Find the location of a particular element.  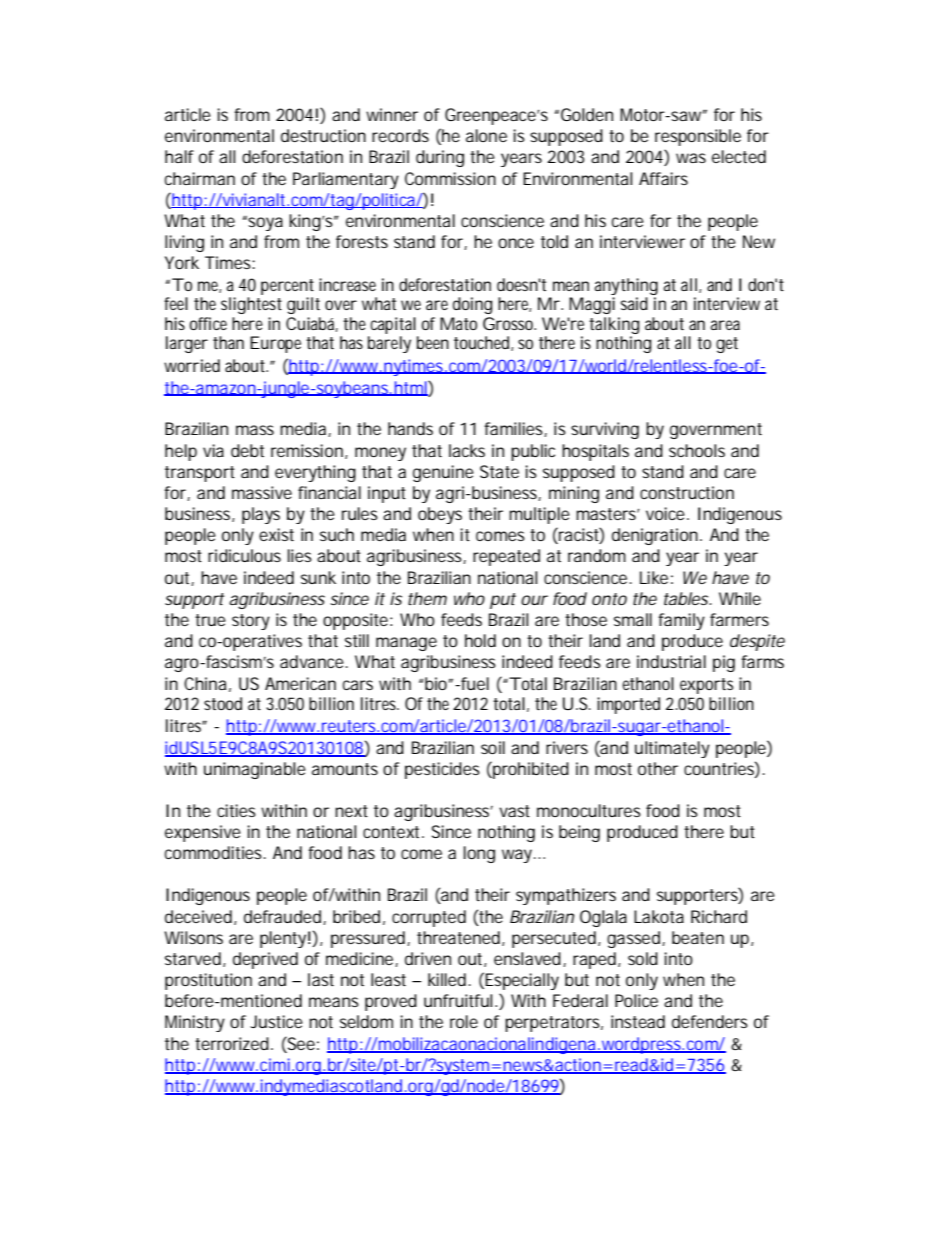

Justice is located at coordinates (276, 1021).
